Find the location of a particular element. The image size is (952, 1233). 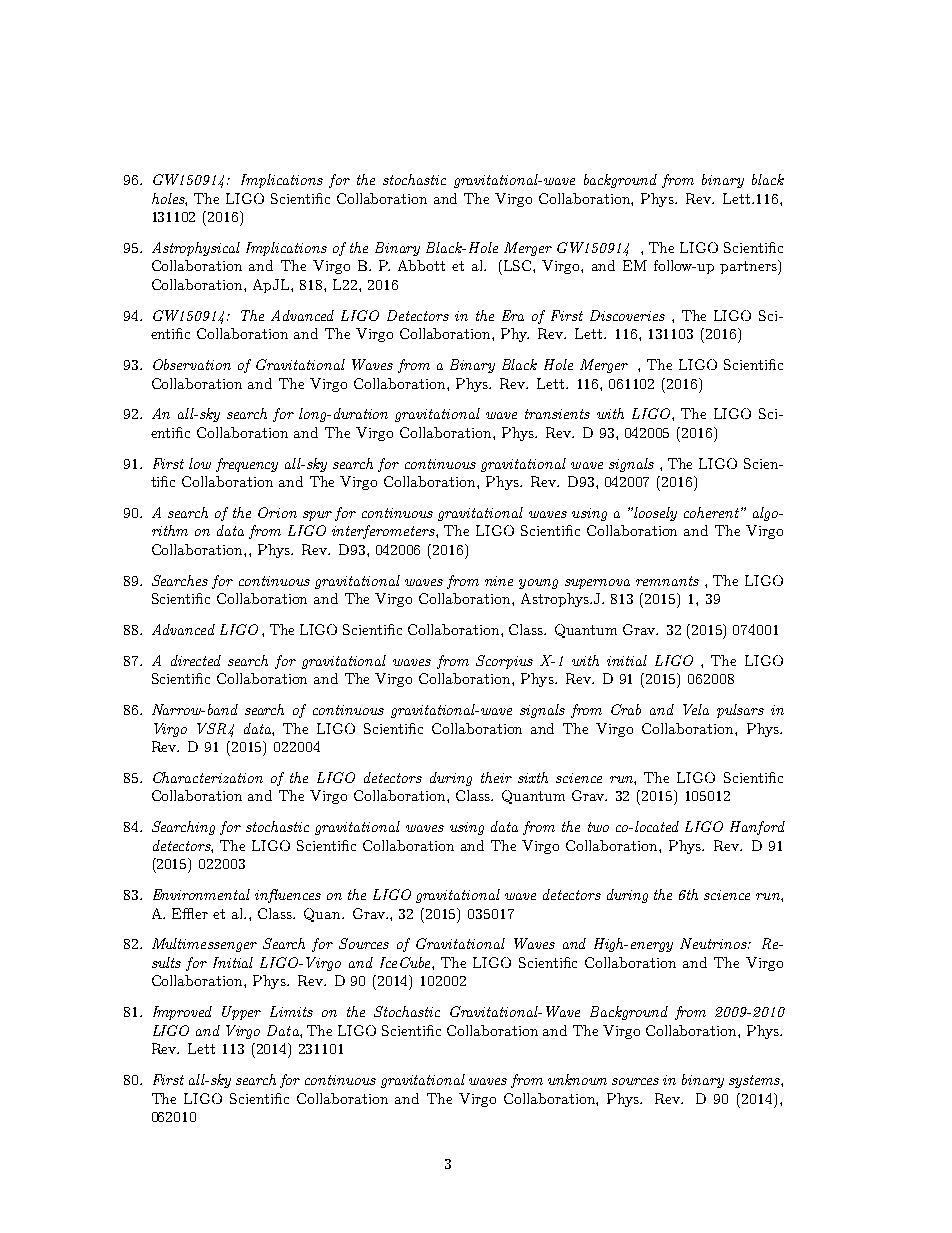

Limits is located at coordinates (291, 1011).
